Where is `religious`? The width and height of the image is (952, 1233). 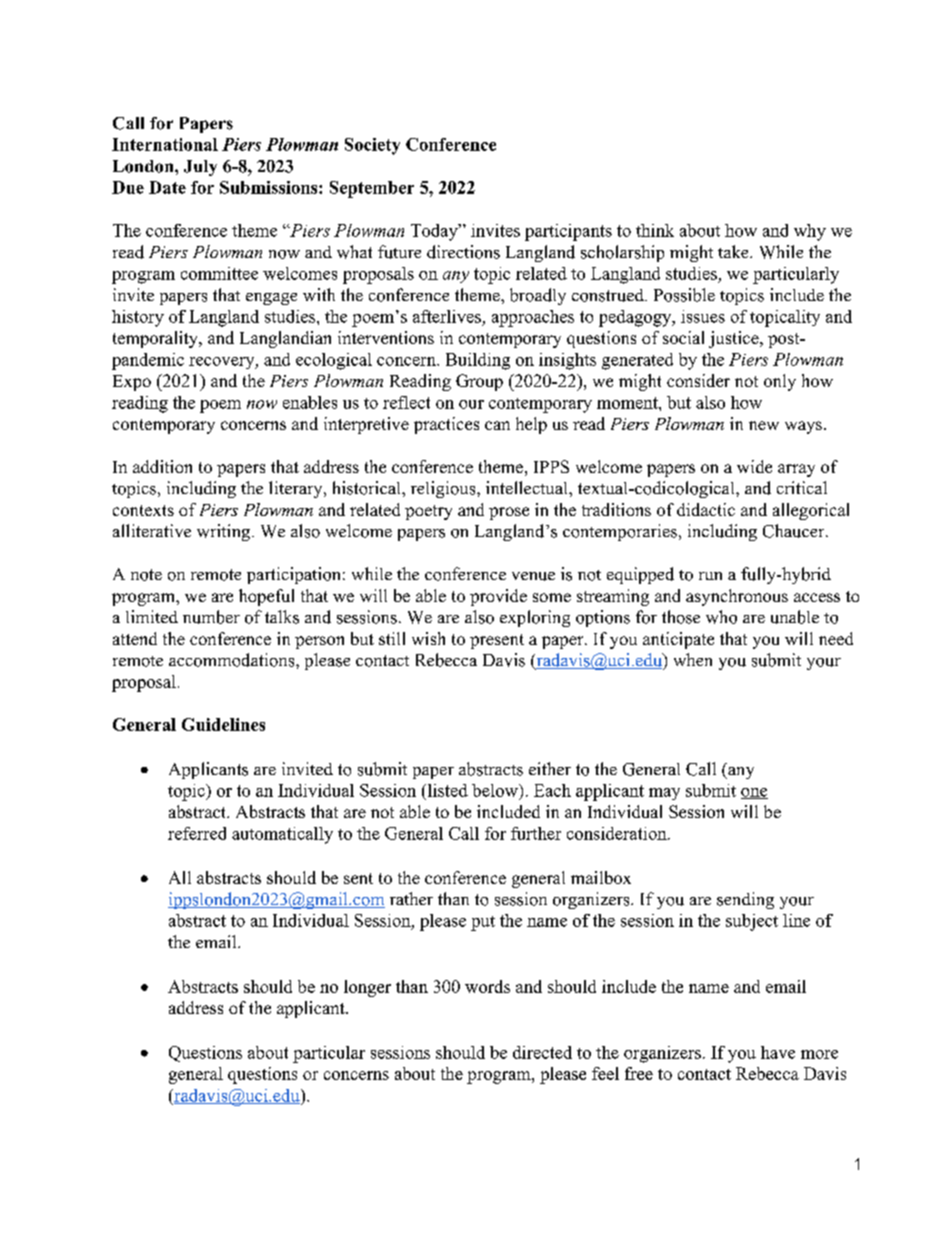
religious is located at coordinates (444, 489).
